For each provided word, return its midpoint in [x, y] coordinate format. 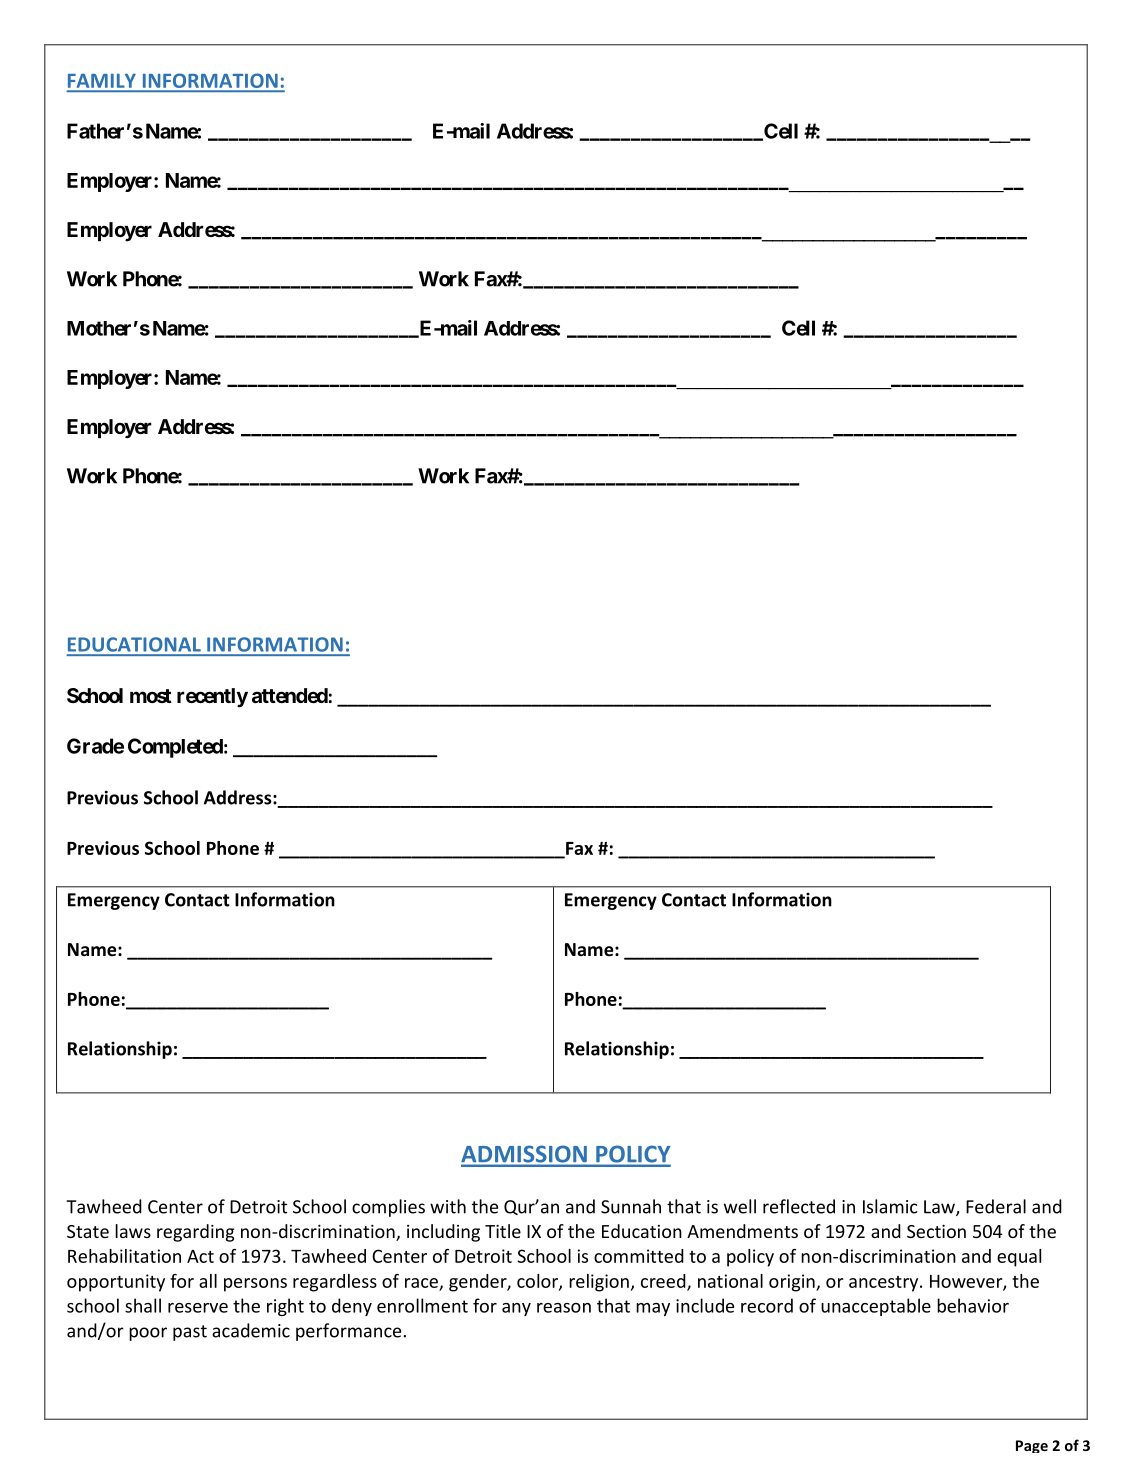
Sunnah [631, 1206]
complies [388, 1208]
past [190, 1333]
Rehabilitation [124, 1256]
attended [290, 695]
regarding [195, 1233]
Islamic [890, 1206]
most [151, 696]
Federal [996, 1206]
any [516, 1309]
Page [1032, 1446]
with [448, 1206]
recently [212, 698]
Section [936, 1231]
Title [503, 1231]
